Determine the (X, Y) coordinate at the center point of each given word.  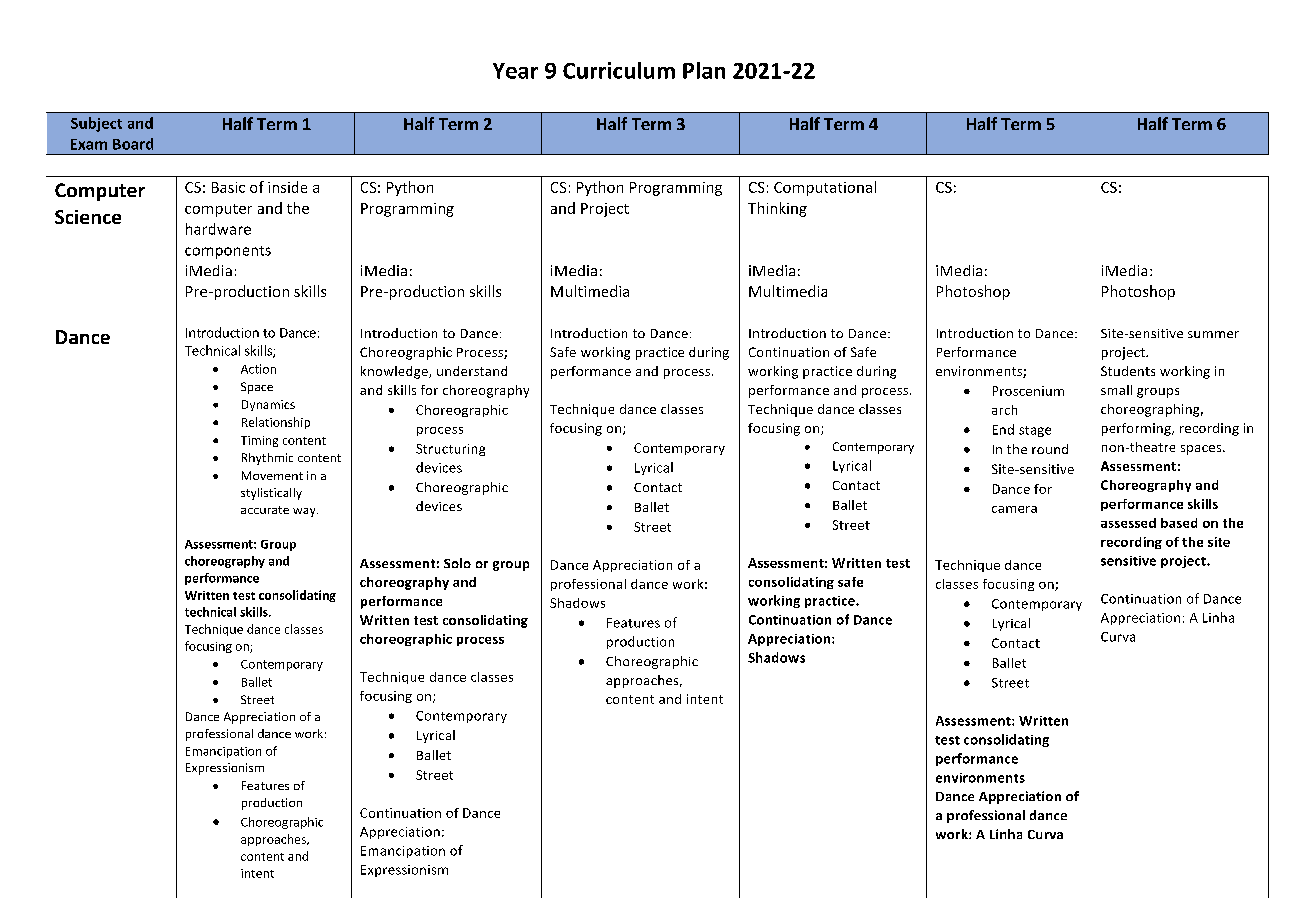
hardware (218, 229)
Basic (228, 187)
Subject (96, 124)
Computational (825, 188)
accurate (265, 510)
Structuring (450, 450)
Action (258, 369)
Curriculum (619, 70)
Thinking (777, 209)
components (228, 252)
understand (472, 371)
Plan (704, 70)
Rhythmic (267, 459)
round (1050, 449)
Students (1128, 371)
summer (1213, 334)
